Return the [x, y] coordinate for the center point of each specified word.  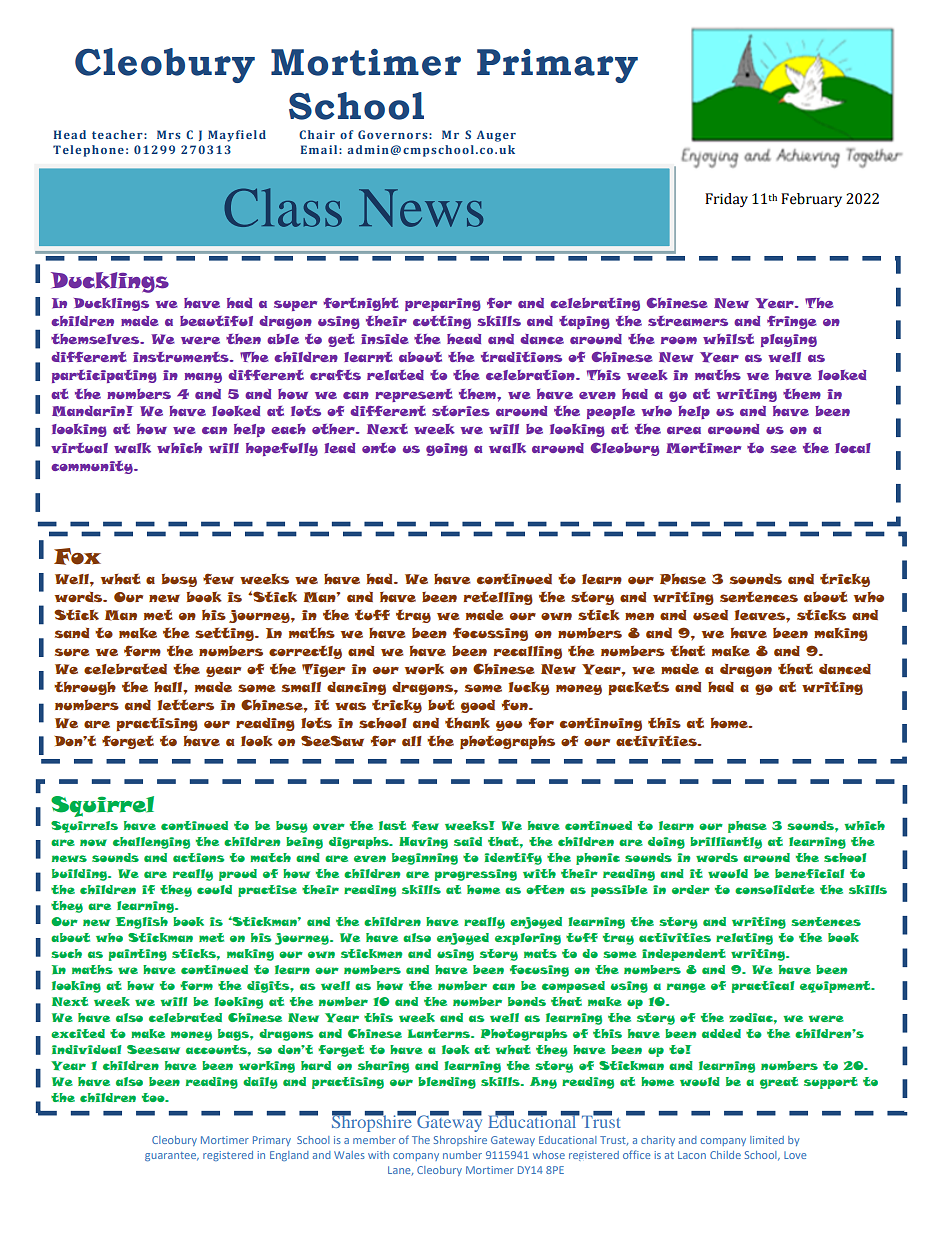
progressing [475, 875]
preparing [443, 304]
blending [447, 1083]
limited [767, 1140]
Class [283, 207]
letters [186, 704]
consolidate [775, 889]
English [142, 923]
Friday [726, 200]
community [93, 467]
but [441, 704]
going [447, 449]
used [710, 615]
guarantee [172, 1156]
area [684, 430]
